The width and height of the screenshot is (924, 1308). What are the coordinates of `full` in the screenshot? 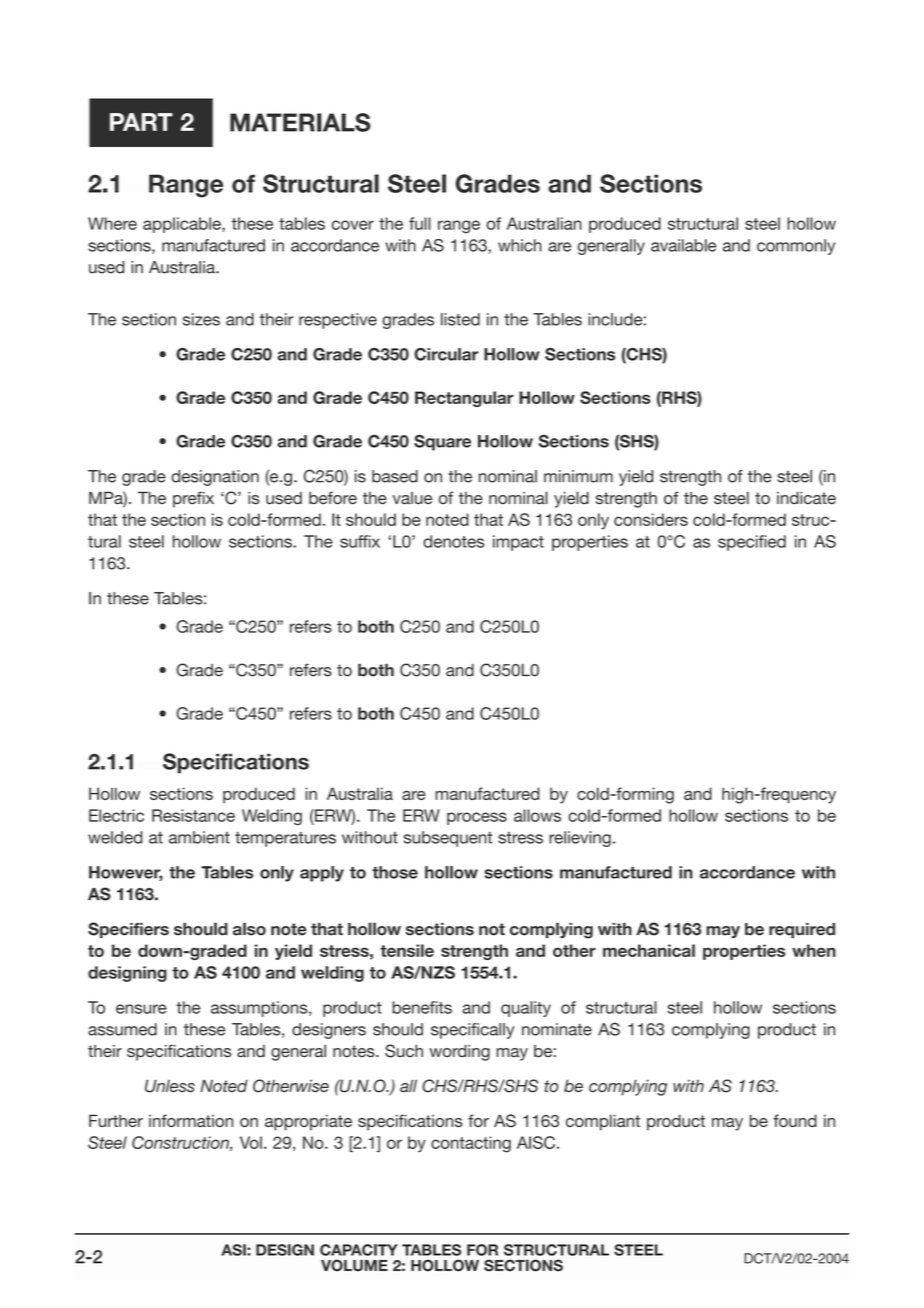 It's located at (420, 223).
